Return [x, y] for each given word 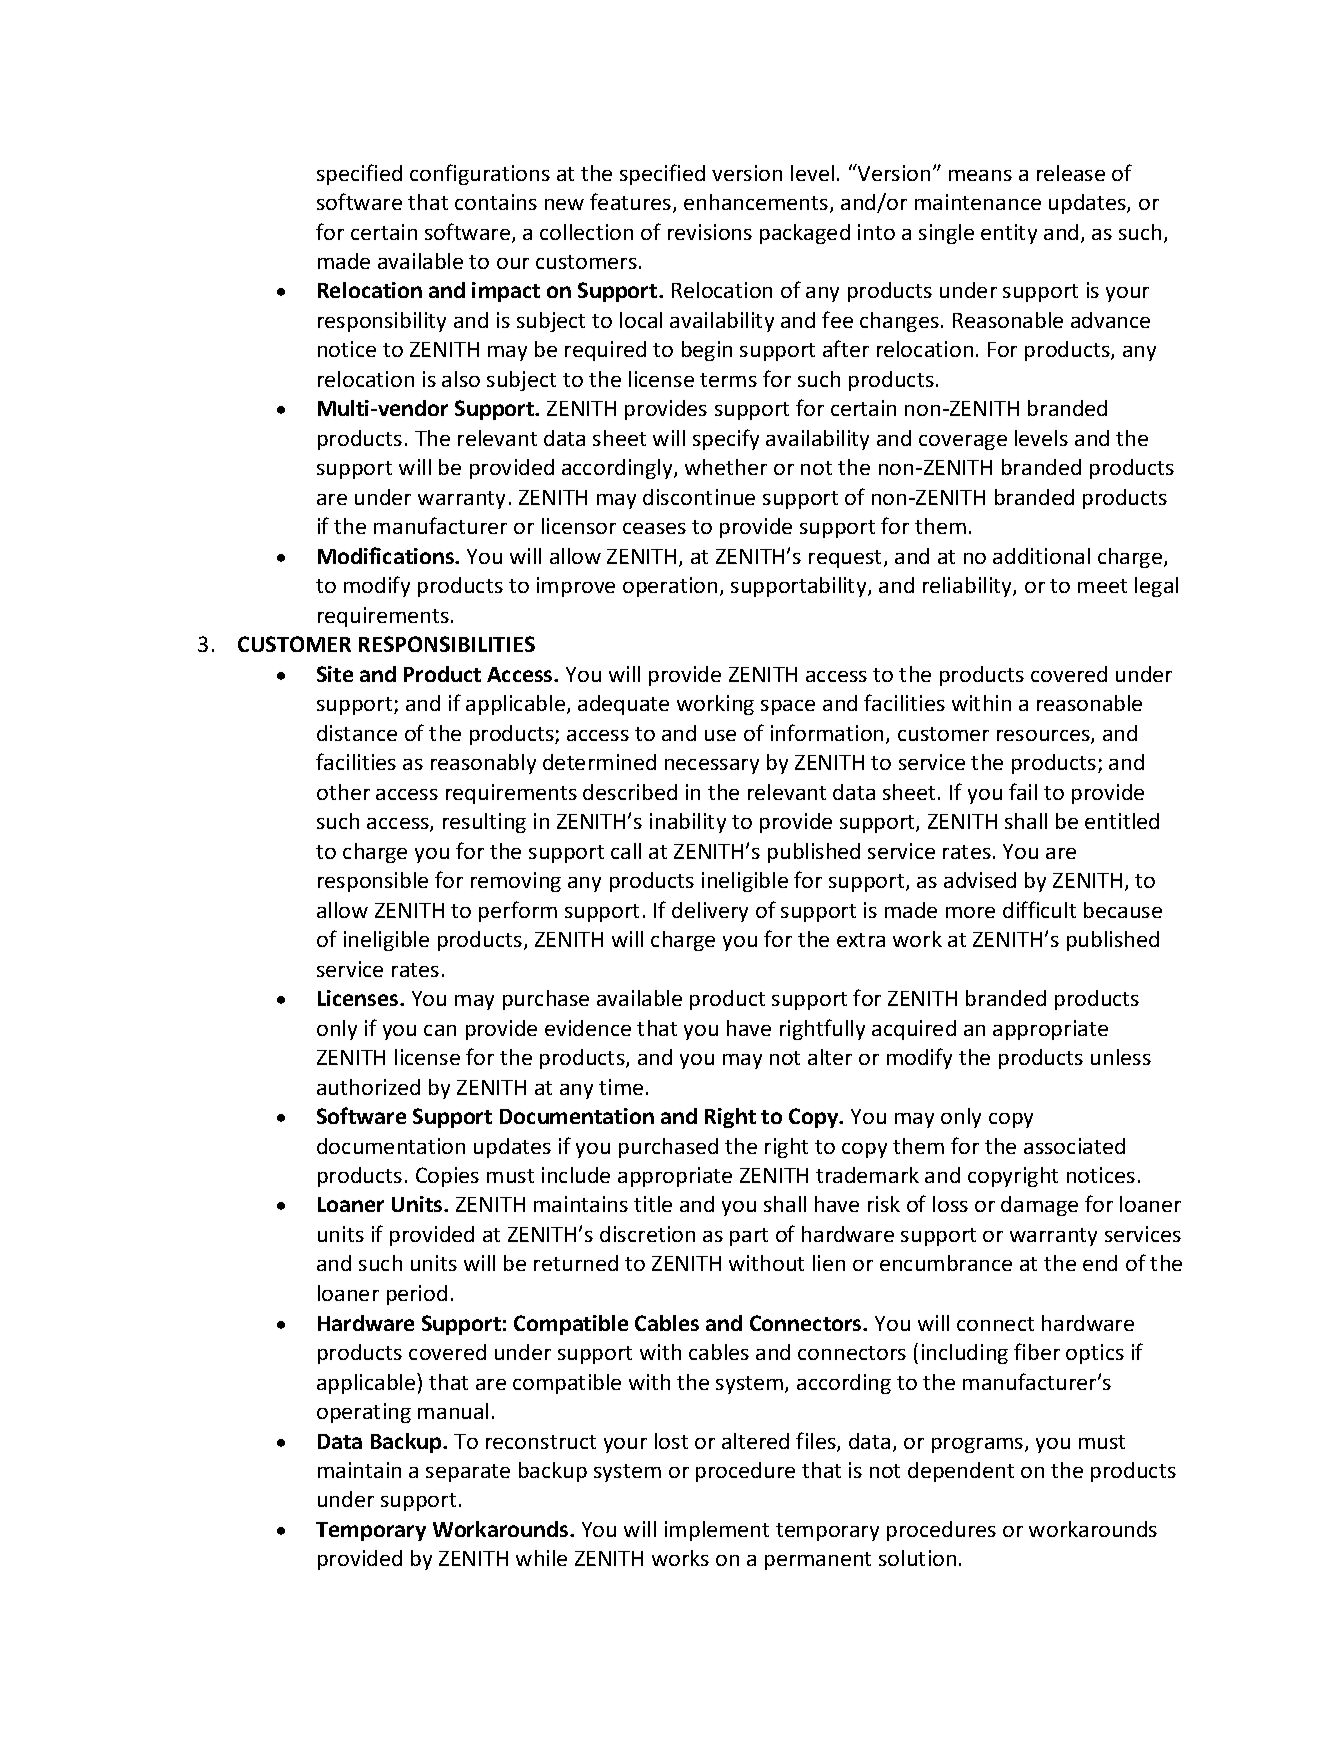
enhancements [757, 203]
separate [468, 1473]
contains [496, 202]
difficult [1039, 909]
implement [717, 1531]
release [1071, 173]
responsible [373, 882]
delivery [710, 912]
